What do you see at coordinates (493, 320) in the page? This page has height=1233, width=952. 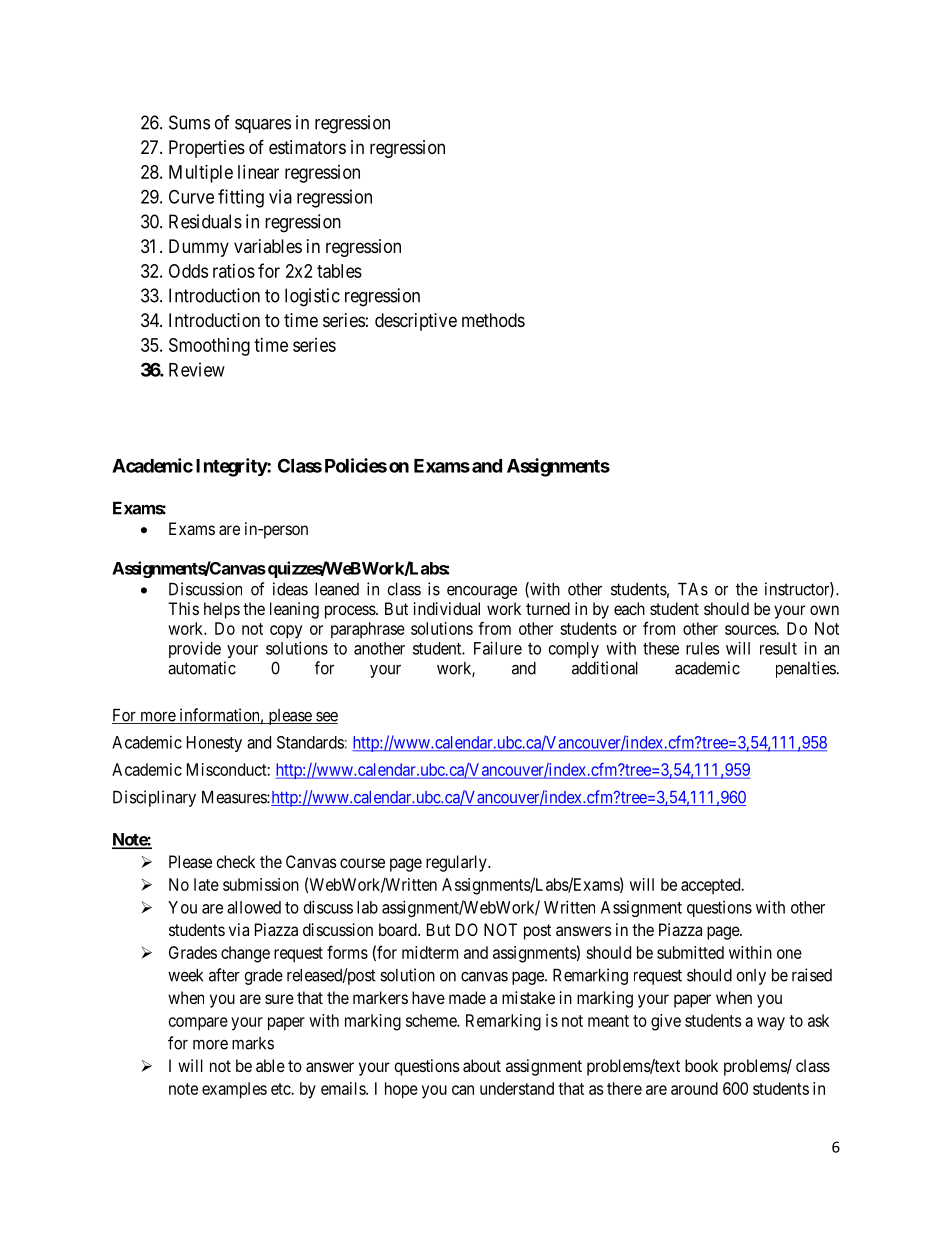 I see `methods` at bounding box center [493, 320].
